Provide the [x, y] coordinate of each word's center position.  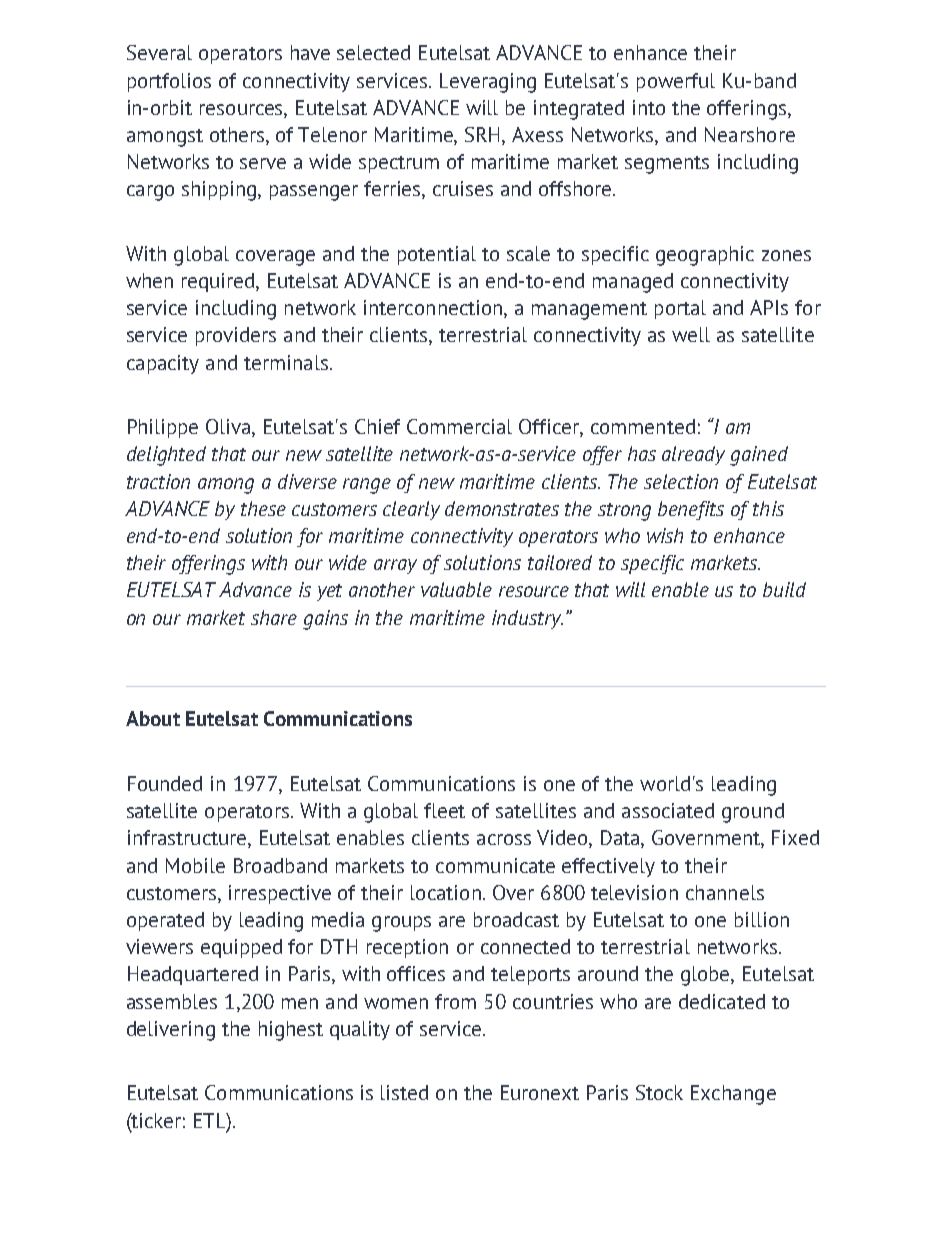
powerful [676, 82]
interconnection [434, 309]
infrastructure [188, 839]
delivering [171, 1031]
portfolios [169, 82]
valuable [456, 589]
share [274, 617]
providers [236, 336]
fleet [444, 810]
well [691, 334]
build [784, 589]
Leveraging [488, 83]
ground [753, 813]
